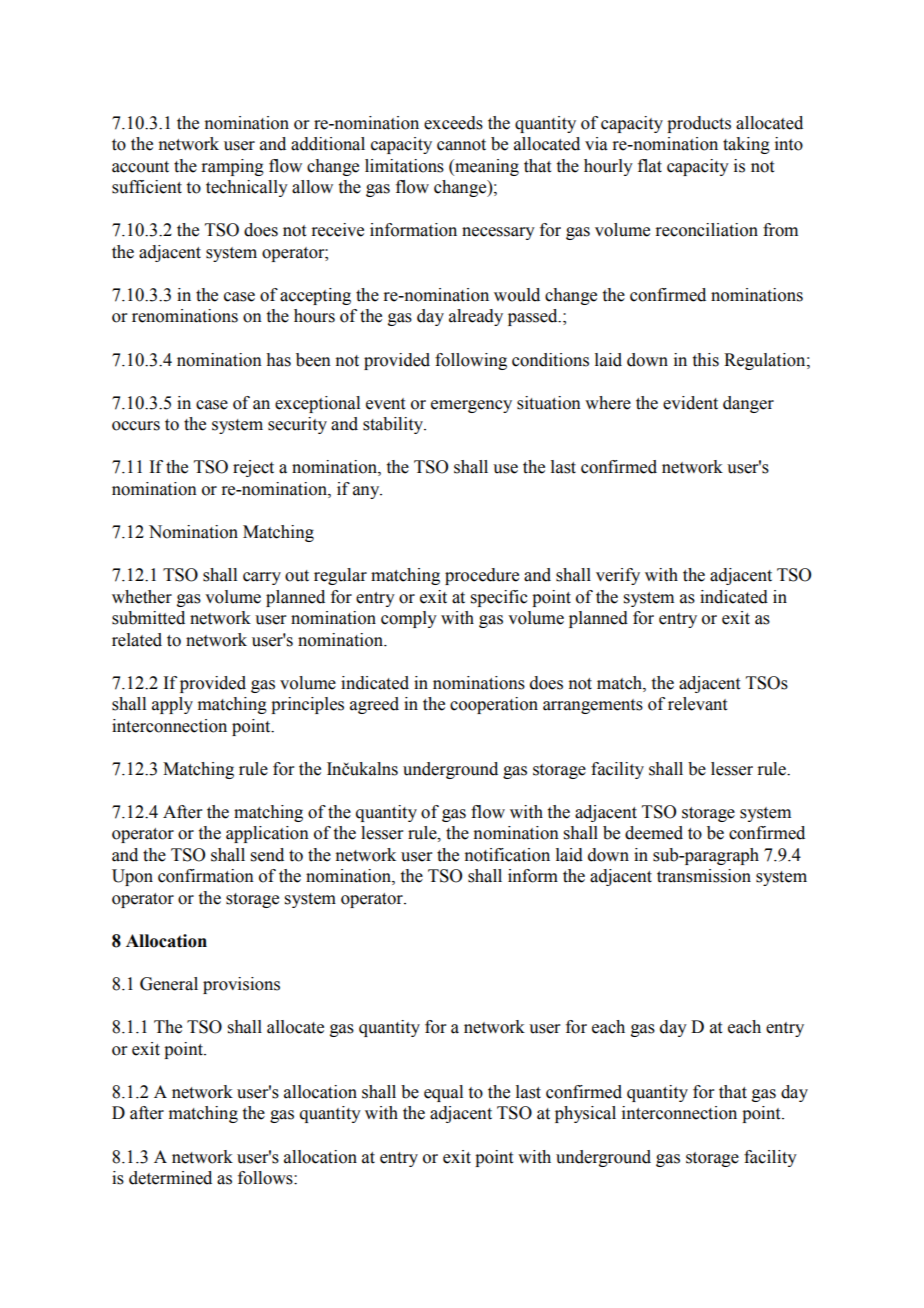 The height and width of the screenshot is (1308, 924). What do you see at coordinates (697, 704) in the screenshot?
I see `relevant` at bounding box center [697, 704].
